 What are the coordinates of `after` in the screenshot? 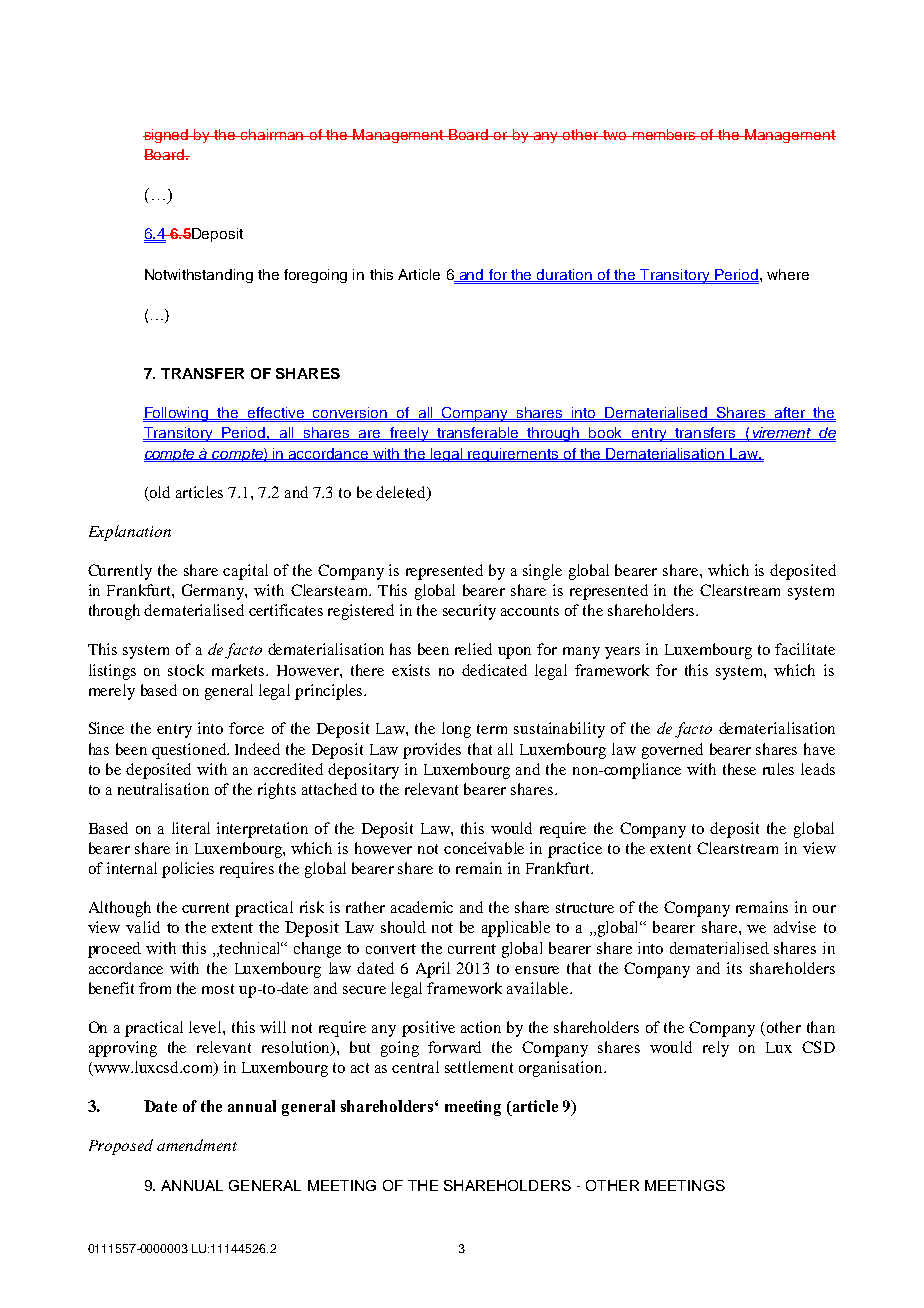 It's located at (790, 413).
